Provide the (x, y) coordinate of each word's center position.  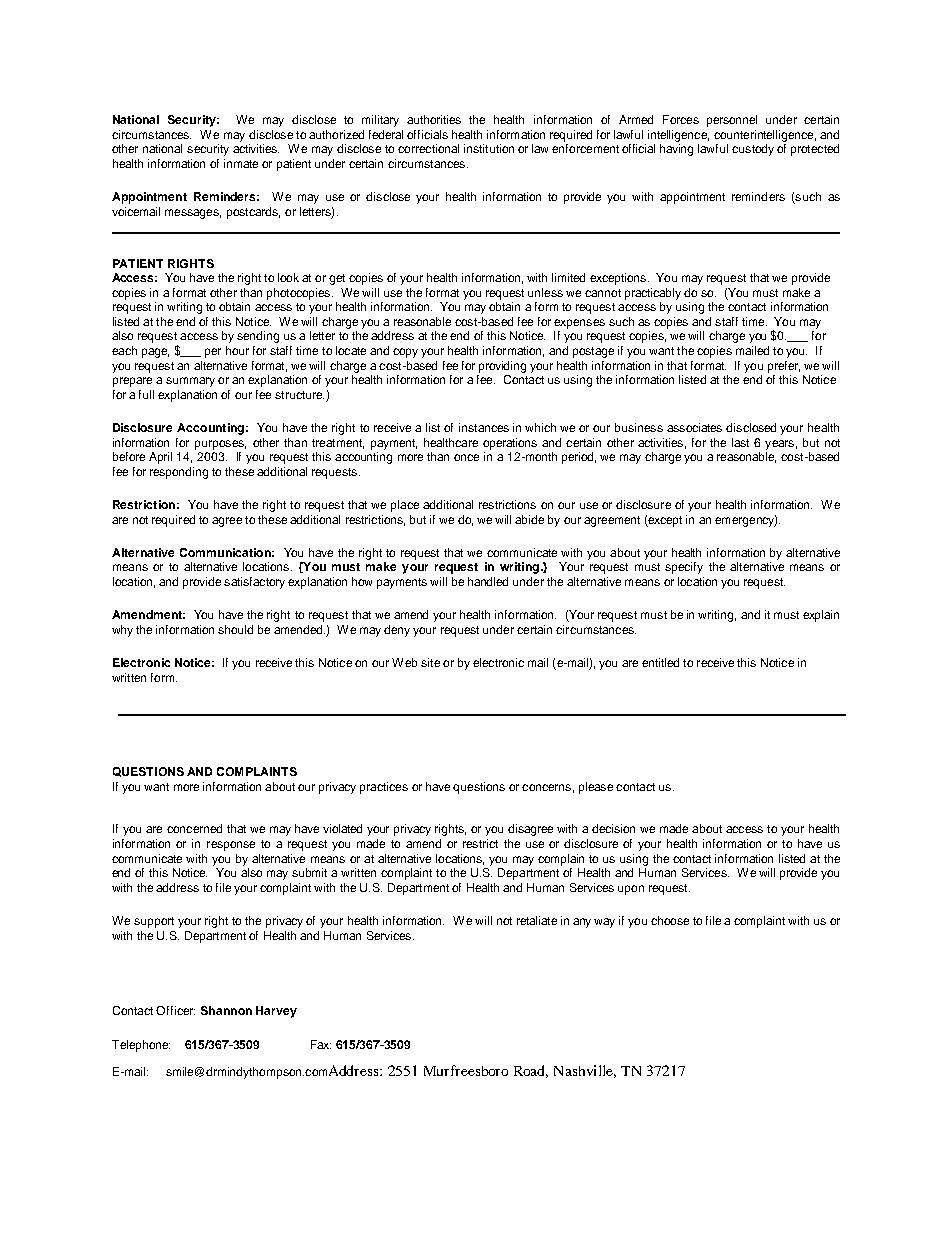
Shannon (226, 1010)
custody (753, 150)
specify (684, 568)
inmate (241, 163)
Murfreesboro (466, 1070)
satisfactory (254, 583)
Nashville (585, 1071)
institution (489, 148)
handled (488, 581)
